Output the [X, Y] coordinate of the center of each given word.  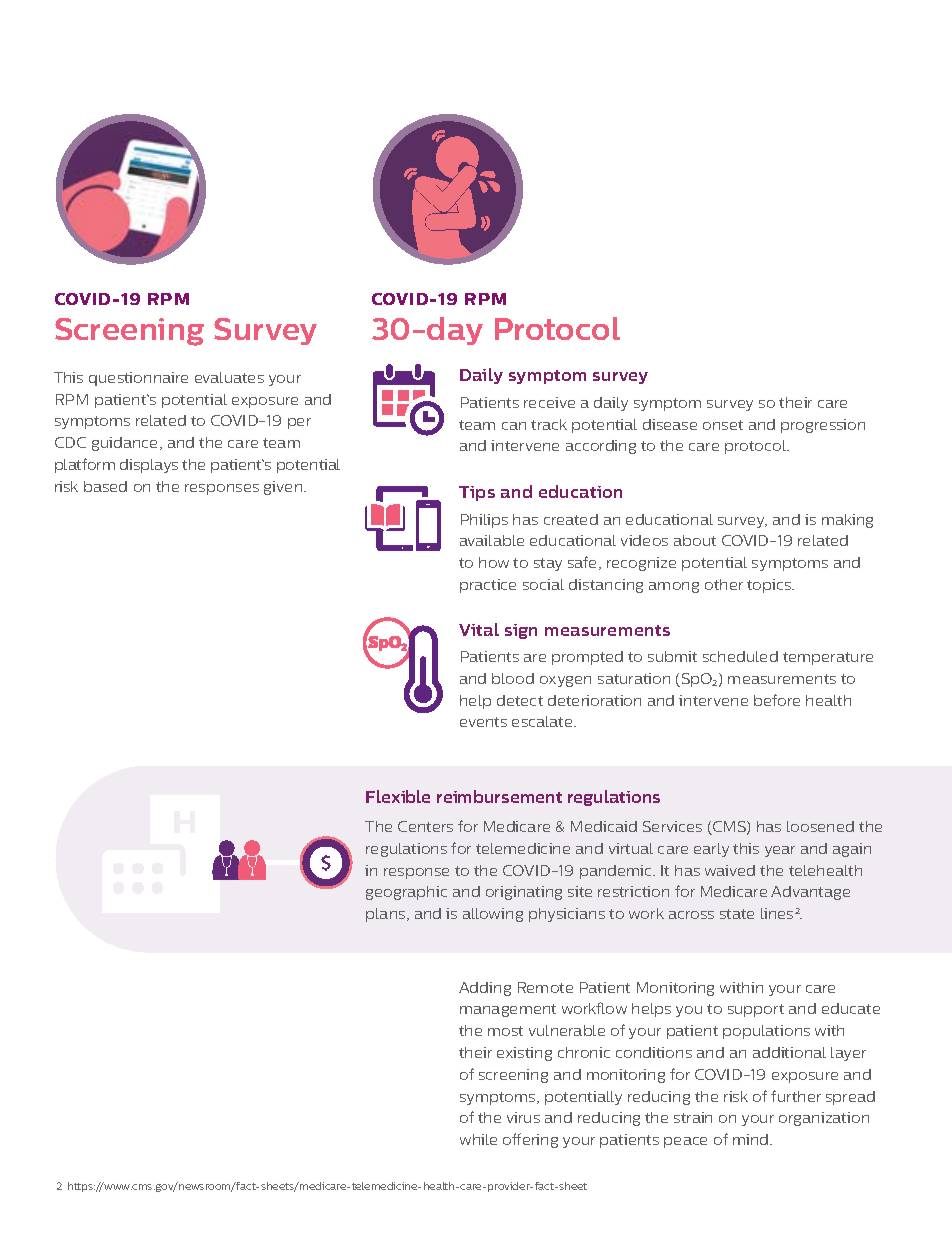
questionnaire [138, 379]
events [483, 722]
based [105, 486]
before [777, 700]
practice [488, 586]
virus [523, 1117]
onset [723, 425]
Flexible [398, 796]
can [514, 426]
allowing [493, 915]
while [478, 1139]
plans [387, 915]
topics [770, 586]
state [737, 914]
